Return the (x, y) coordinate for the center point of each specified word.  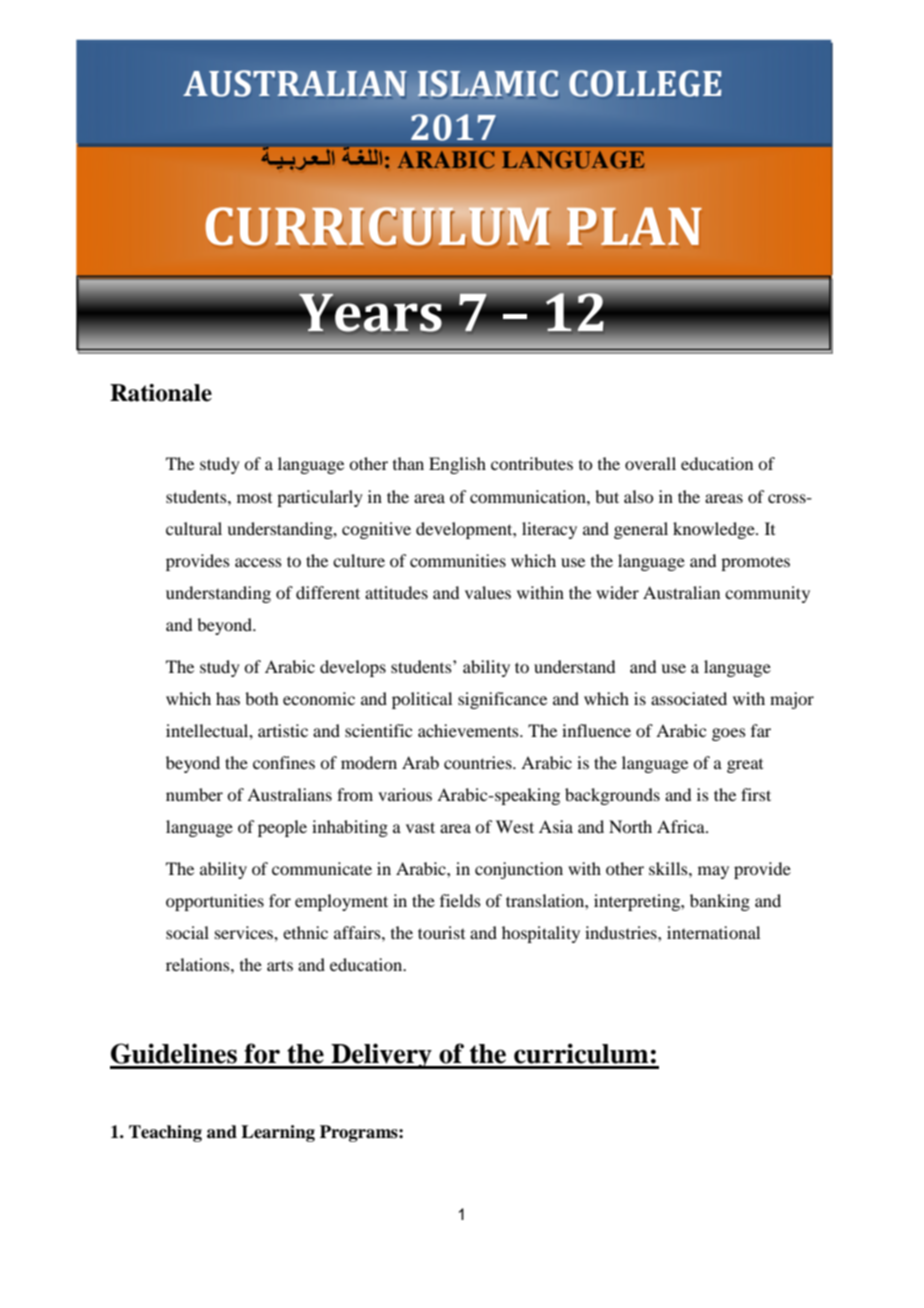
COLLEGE (645, 83)
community (767, 594)
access (258, 562)
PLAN (634, 226)
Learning (278, 1133)
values (488, 592)
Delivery (381, 1056)
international (713, 932)
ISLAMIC (488, 83)
